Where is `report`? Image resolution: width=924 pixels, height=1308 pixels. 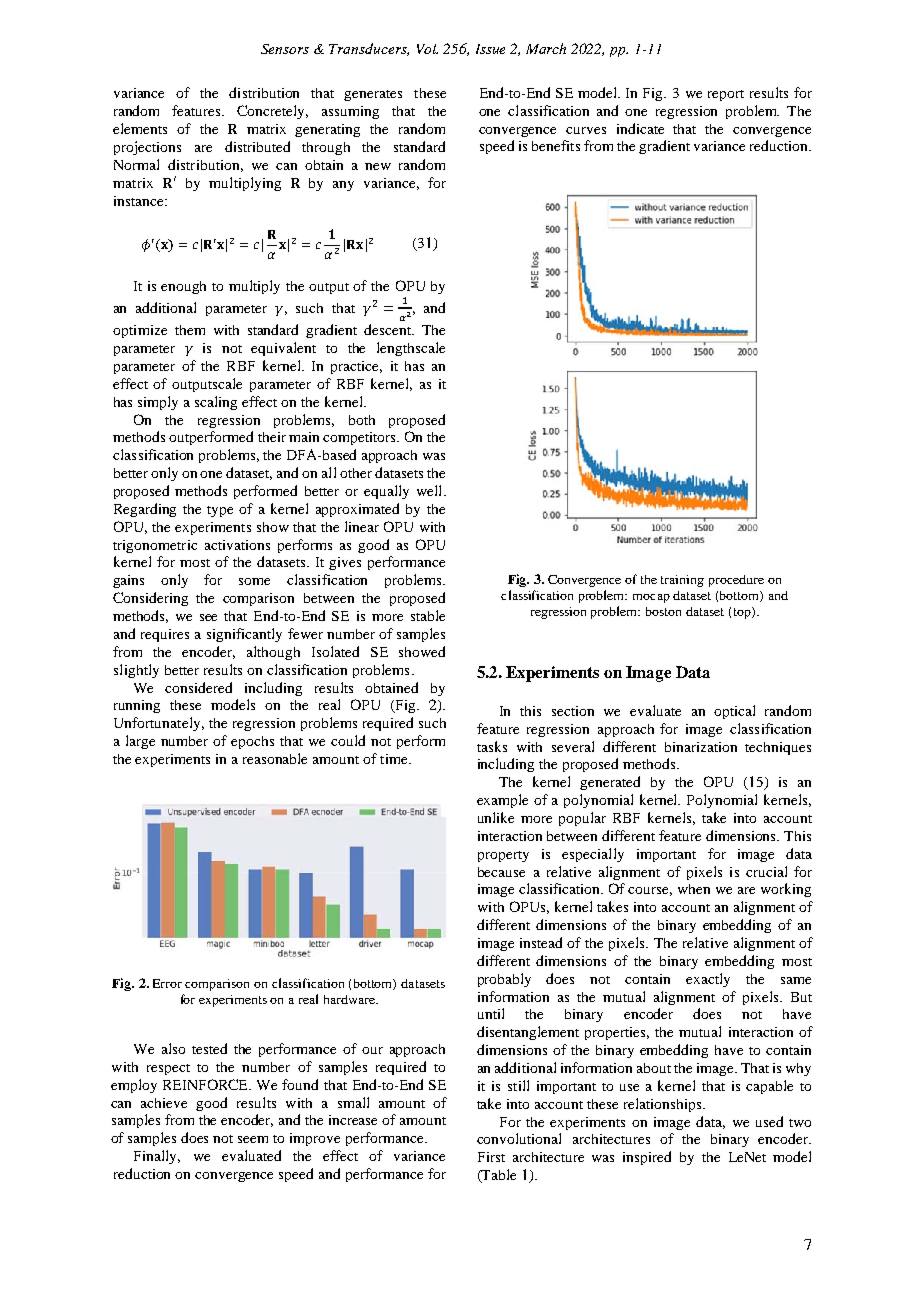
report is located at coordinates (726, 95).
